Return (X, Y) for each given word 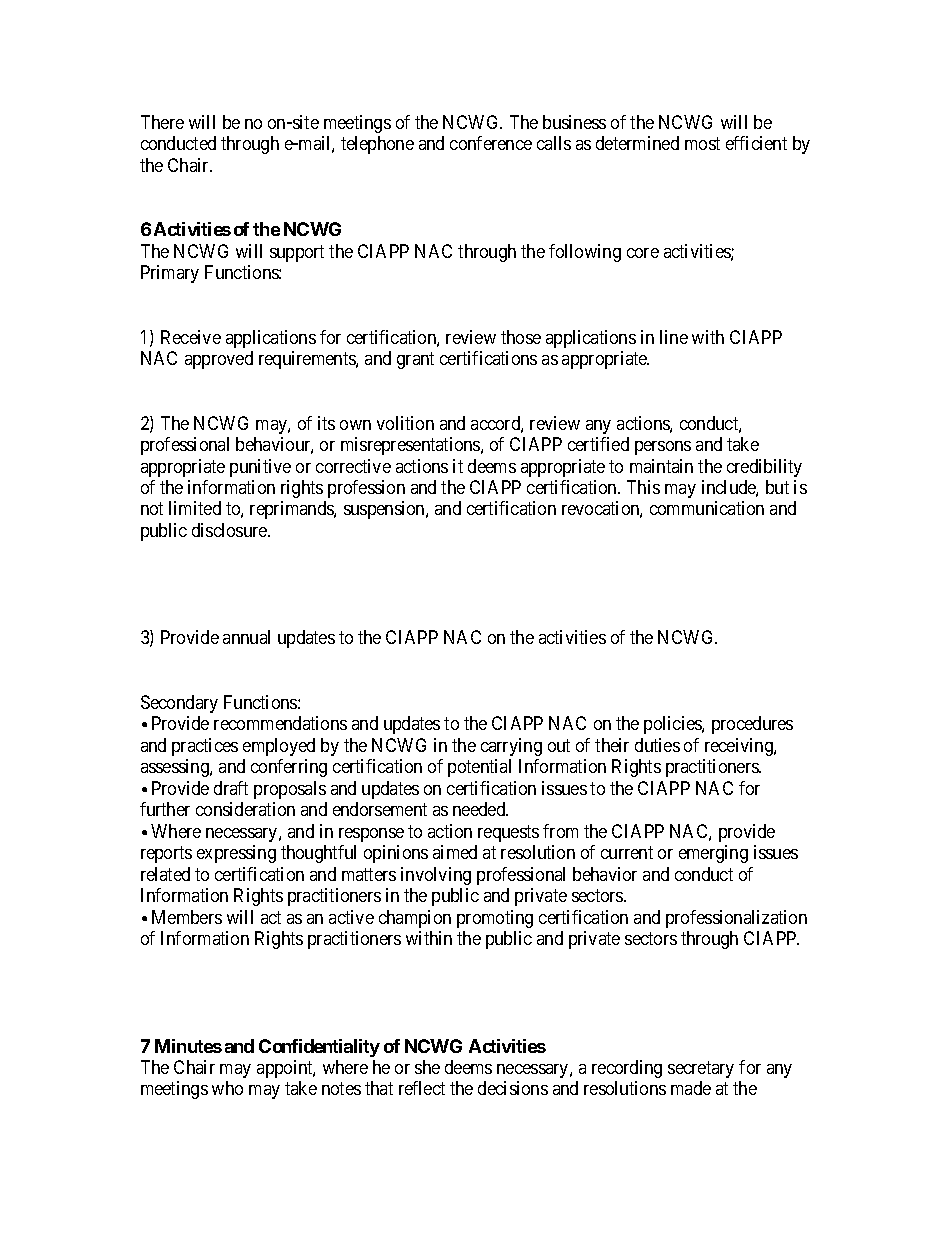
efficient (756, 143)
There (162, 122)
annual (246, 637)
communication (707, 508)
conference (491, 143)
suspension (385, 510)
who (227, 1088)
